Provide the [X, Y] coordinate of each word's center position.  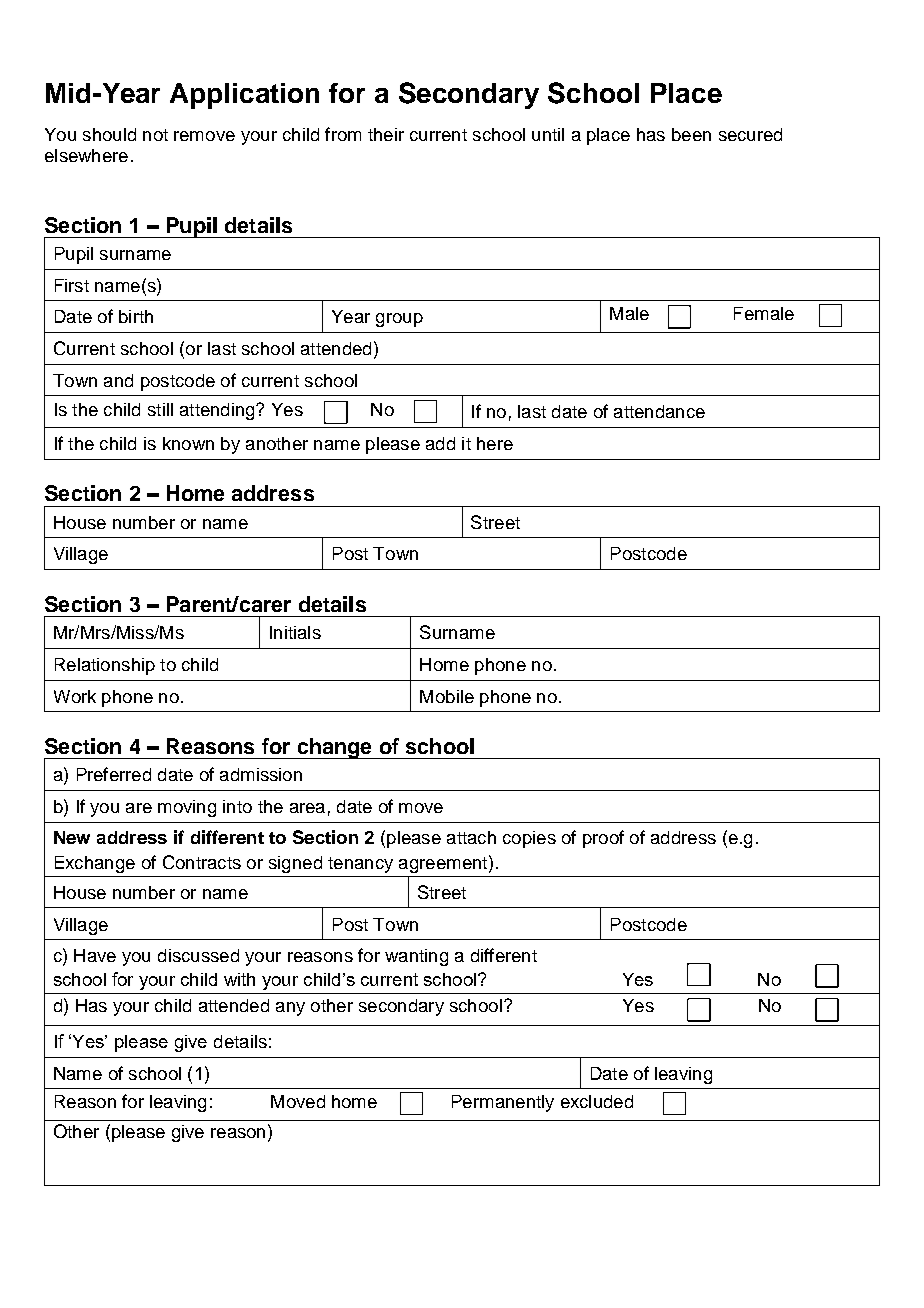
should [109, 134]
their [386, 134]
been [691, 134]
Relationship [105, 666]
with [239, 979]
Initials [295, 632]
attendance [659, 411]
